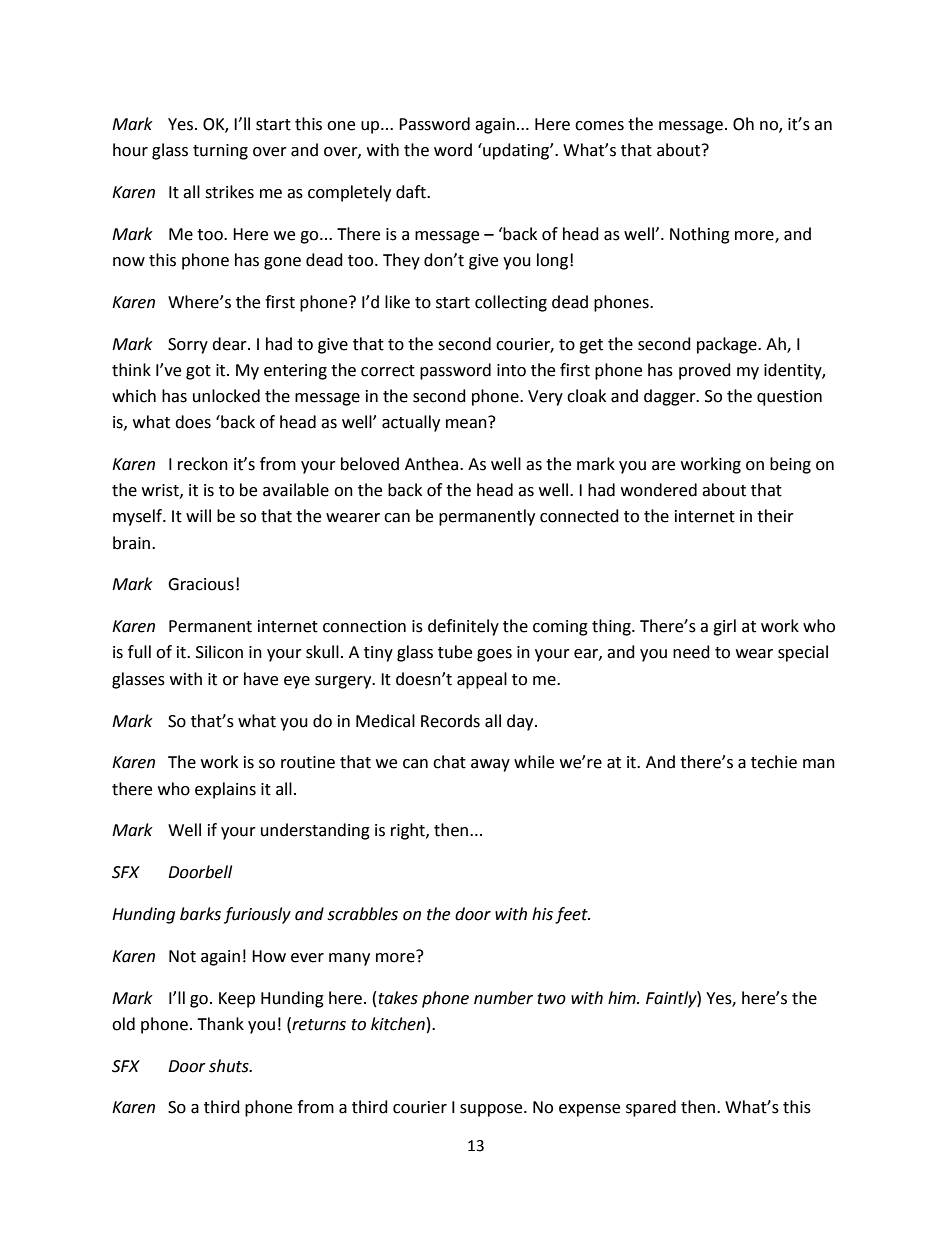 This screenshot has width=952, height=1233. What do you see at coordinates (412, 192) in the screenshot?
I see `daft` at bounding box center [412, 192].
